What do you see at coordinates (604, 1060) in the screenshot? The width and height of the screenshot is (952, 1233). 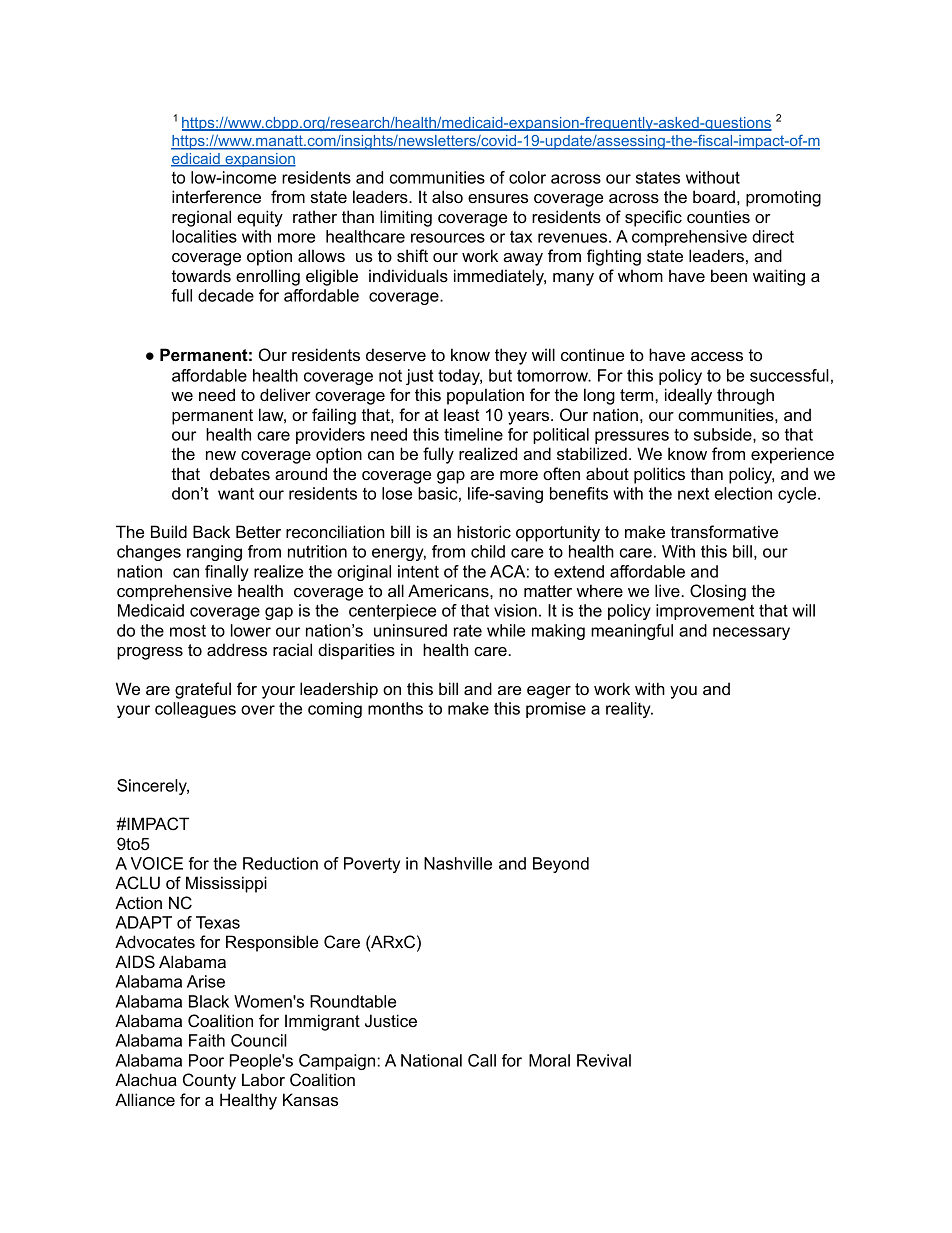 I see `Revival` at bounding box center [604, 1060].
